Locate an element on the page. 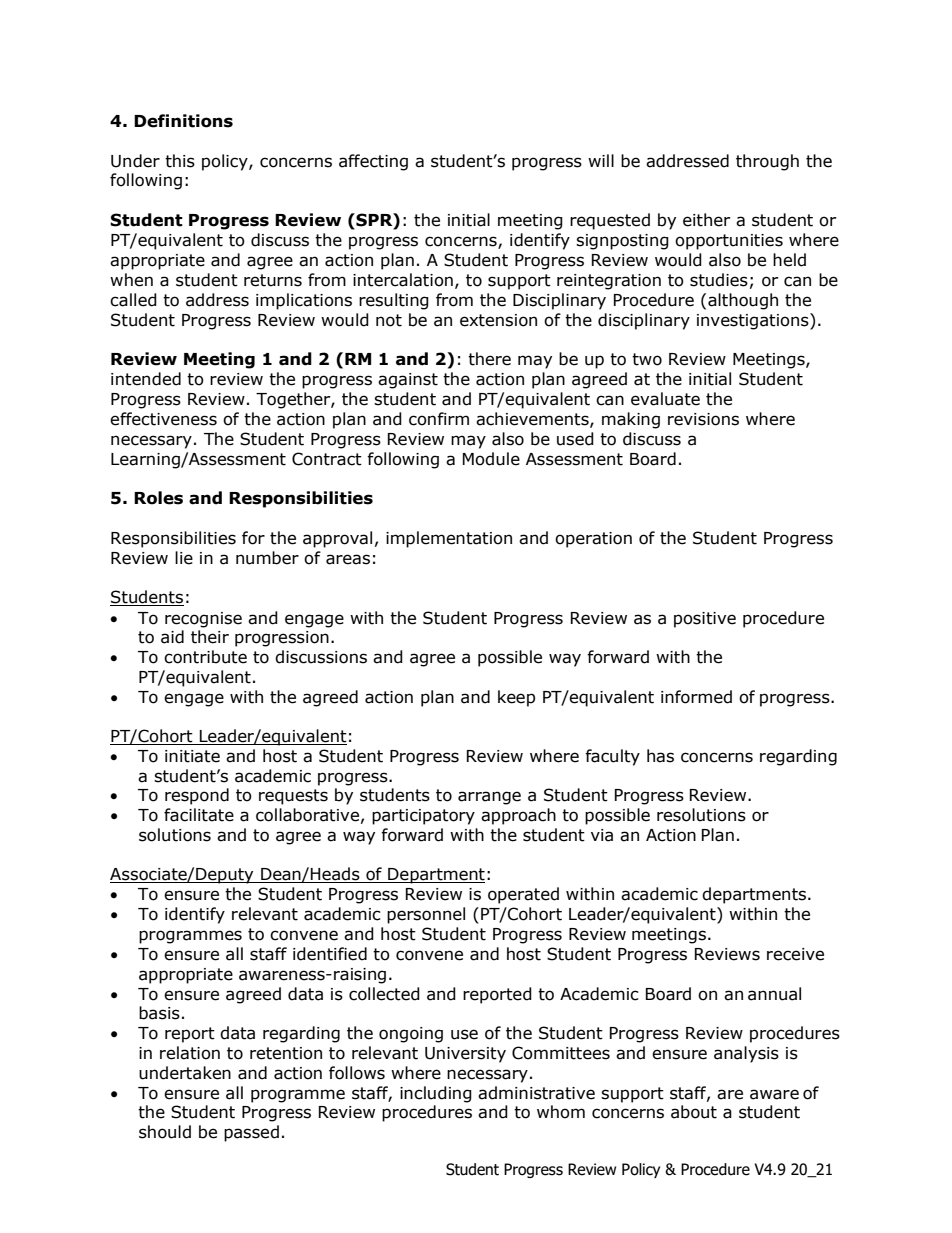 The image size is (952, 1233). affecting is located at coordinates (373, 162).
